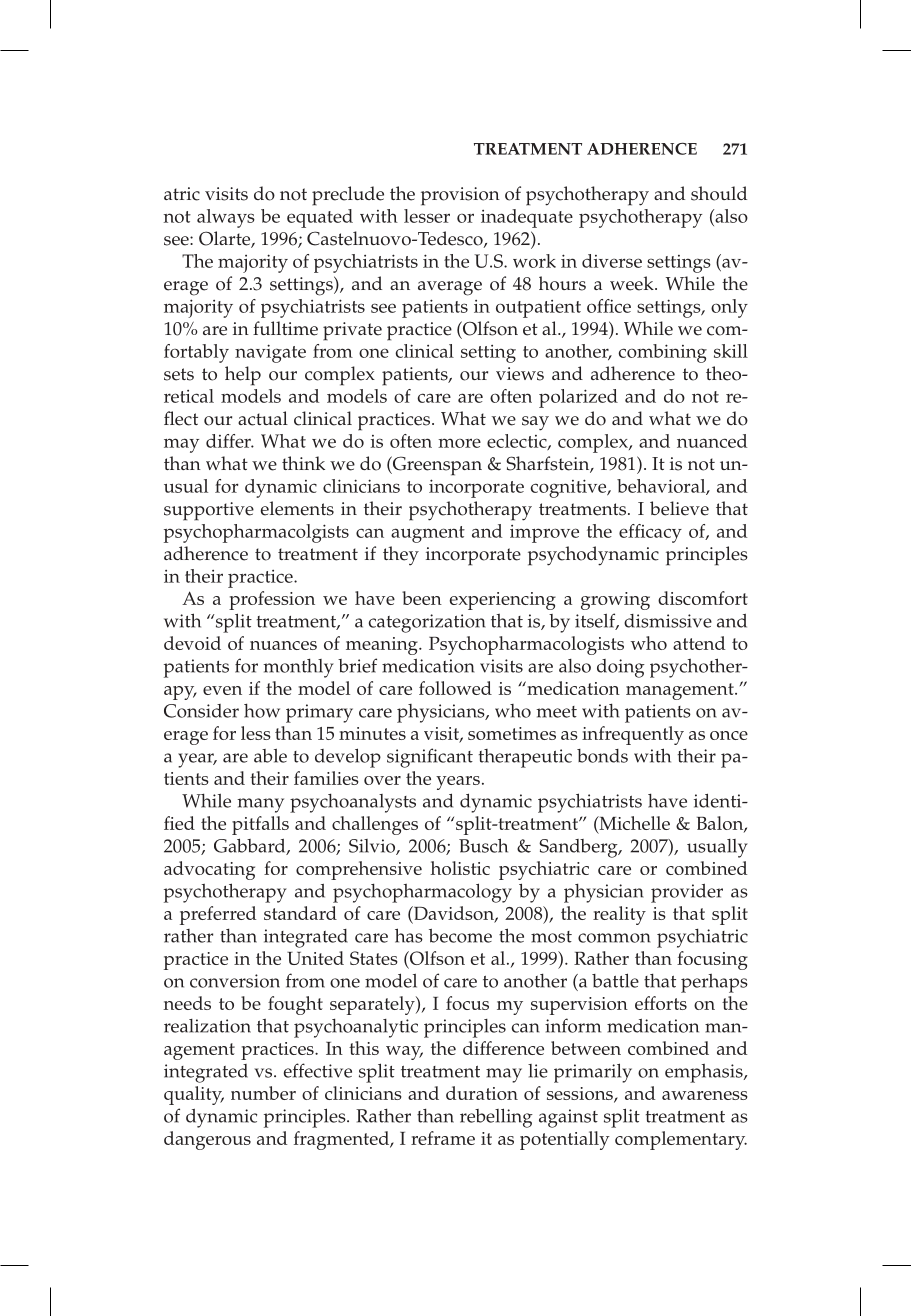  Describe the element at coordinates (460, 196) in the screenshot. I see `provision` at that location.
